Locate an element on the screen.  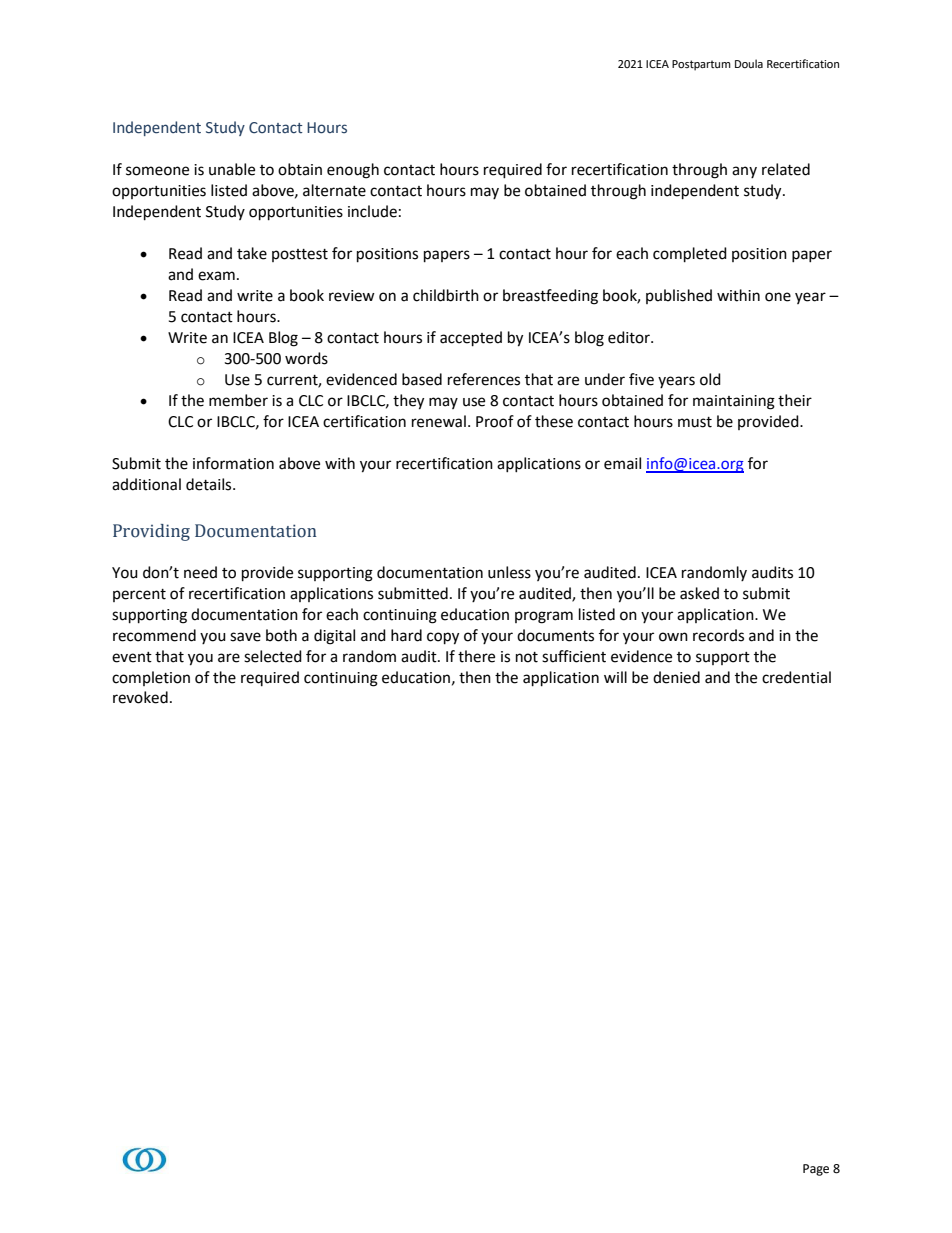
Doula is located at coordinates (749, 63).
